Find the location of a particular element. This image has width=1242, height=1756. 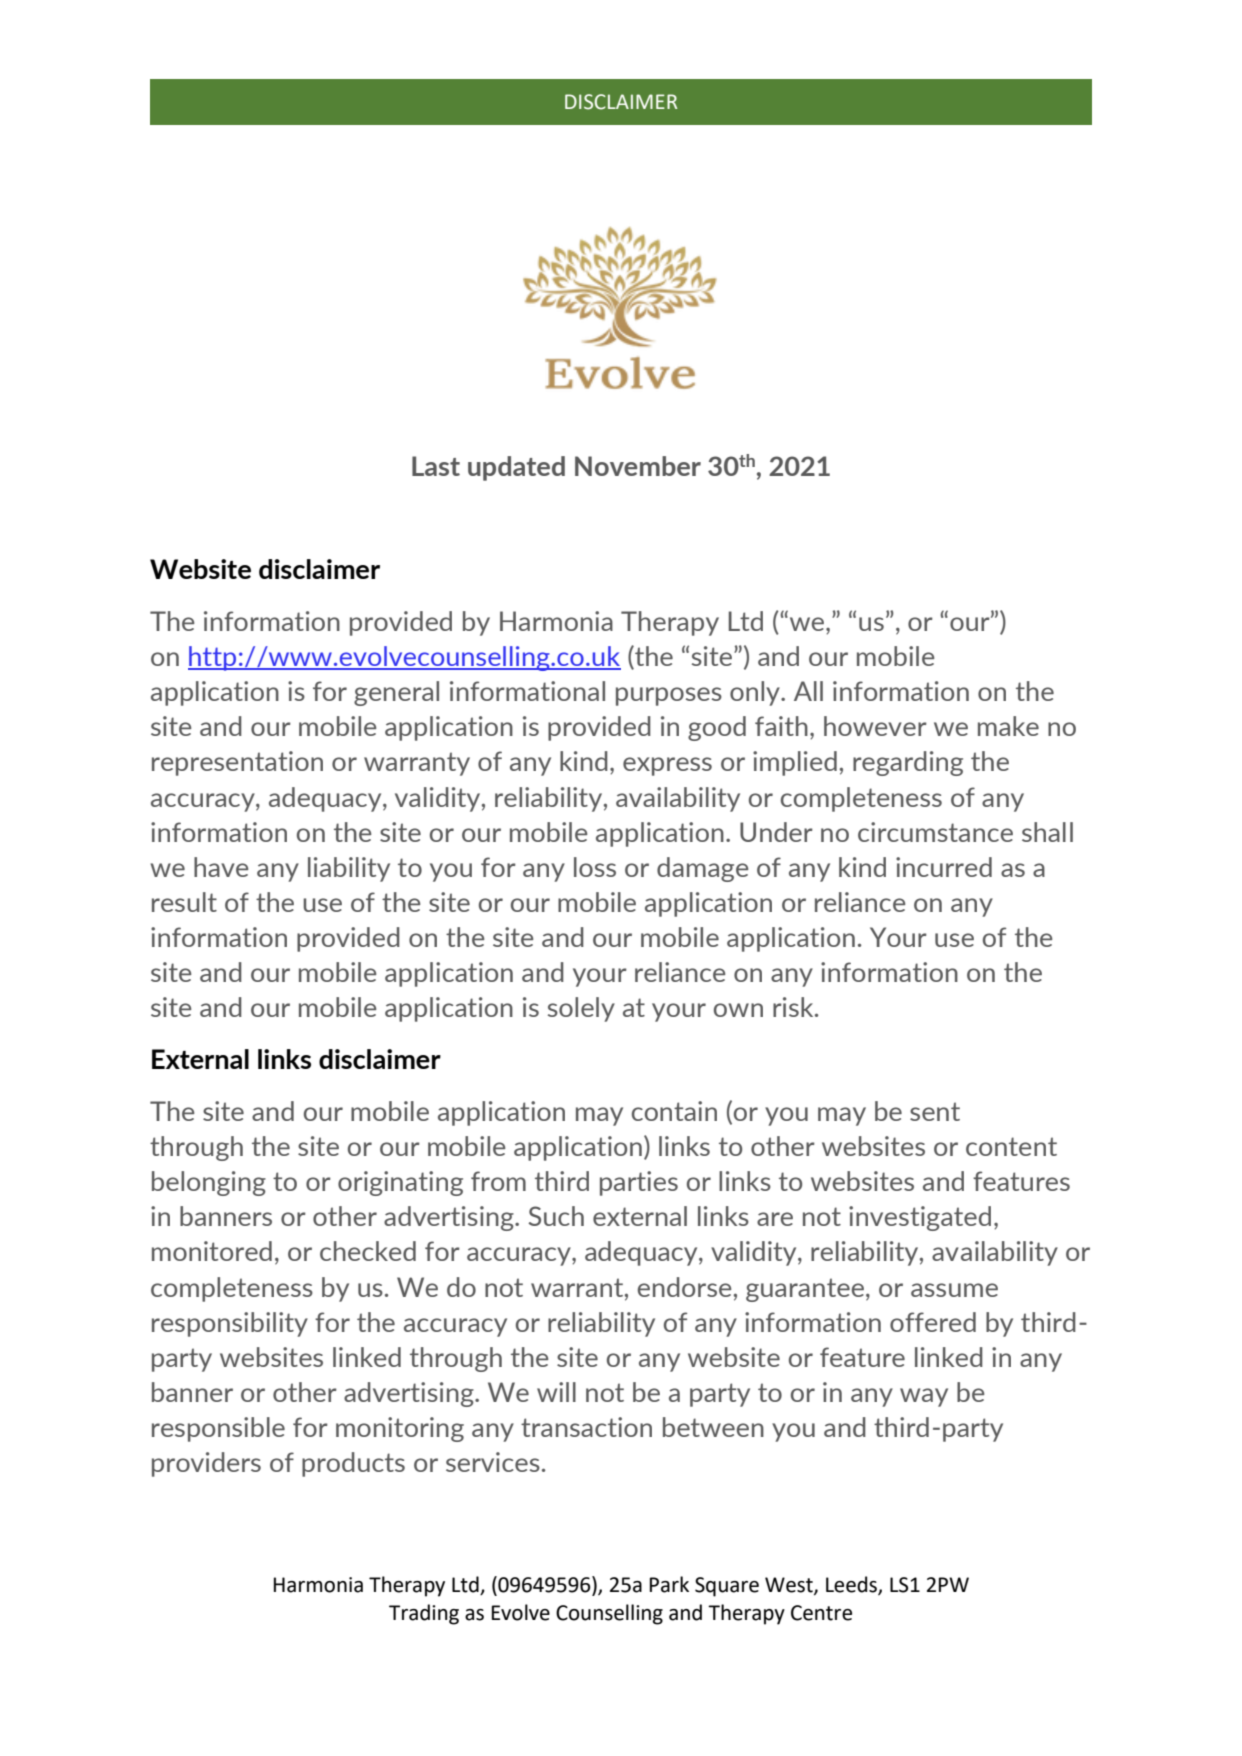

make is located at coordinates (1008, 726).
